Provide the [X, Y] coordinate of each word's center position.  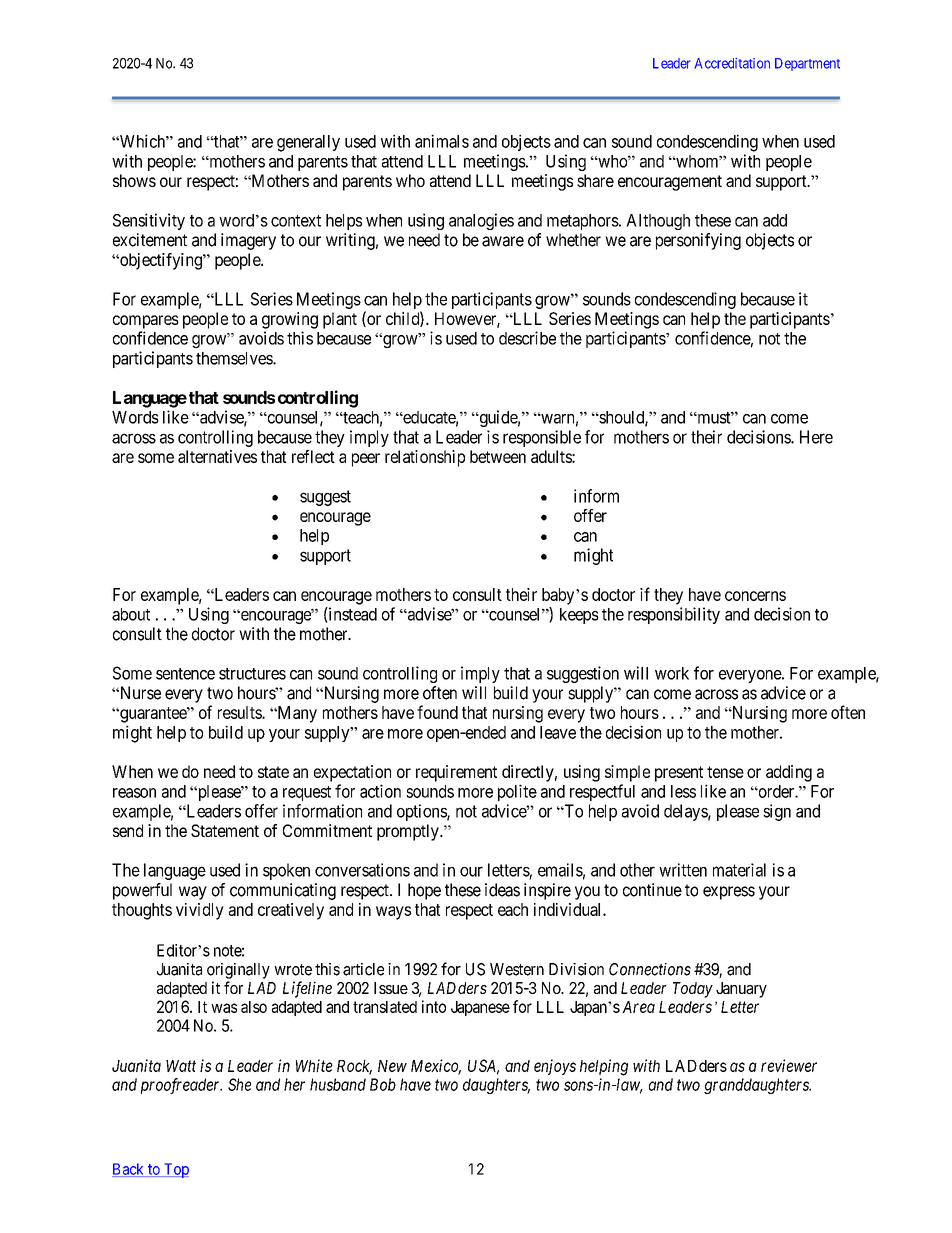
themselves [235, 358]
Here [816, 437]
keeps [579, 616]
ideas [502, 890]
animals [442, 141]
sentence [185, 674]
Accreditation [732, 63]
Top [175, 1170]
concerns [755, 596]
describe [527, 338]
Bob [383, 1084]
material [739, 870]
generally [308, 143]
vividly [200, 911]
